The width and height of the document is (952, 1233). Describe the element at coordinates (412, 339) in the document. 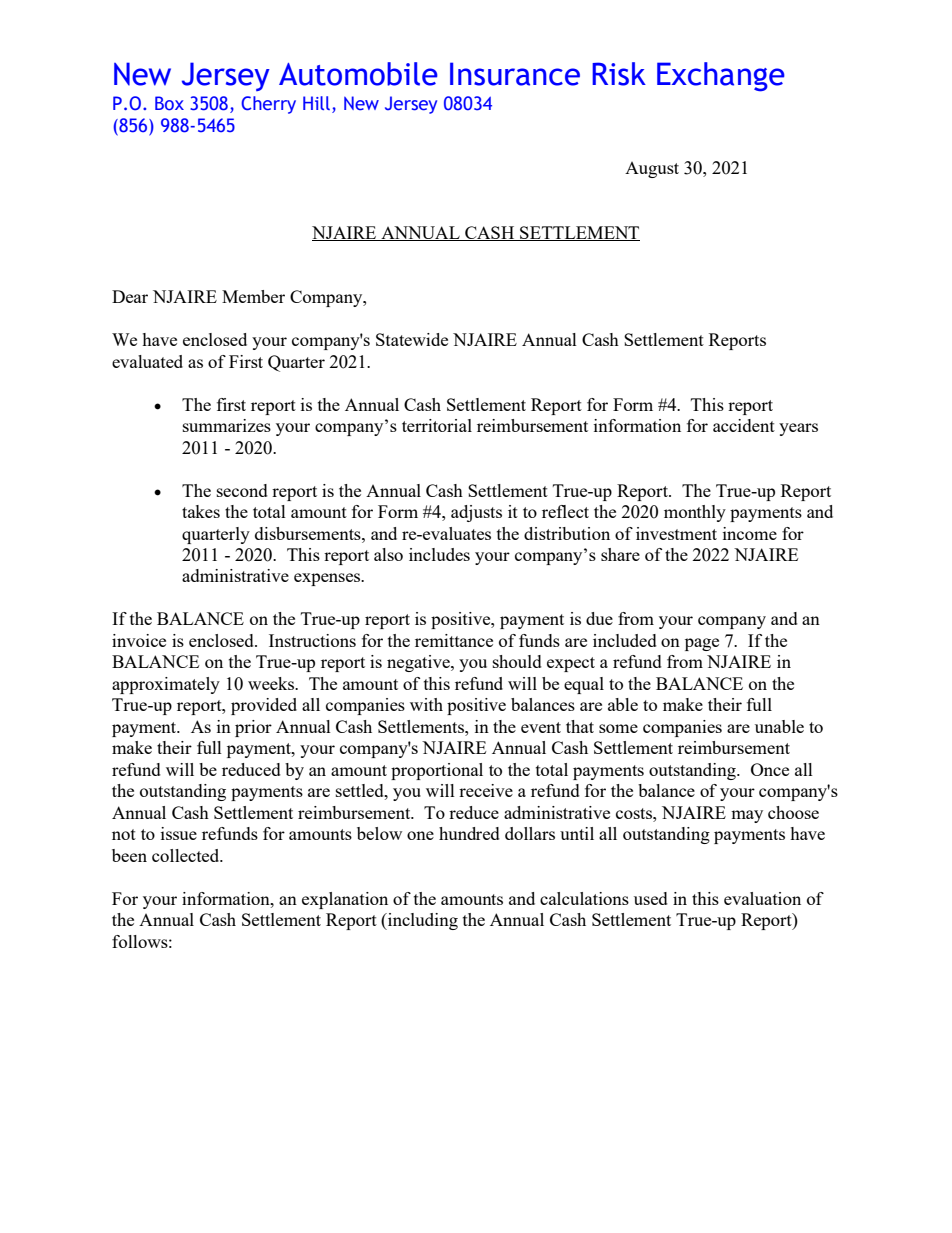

I see `Statewide` at that location.
